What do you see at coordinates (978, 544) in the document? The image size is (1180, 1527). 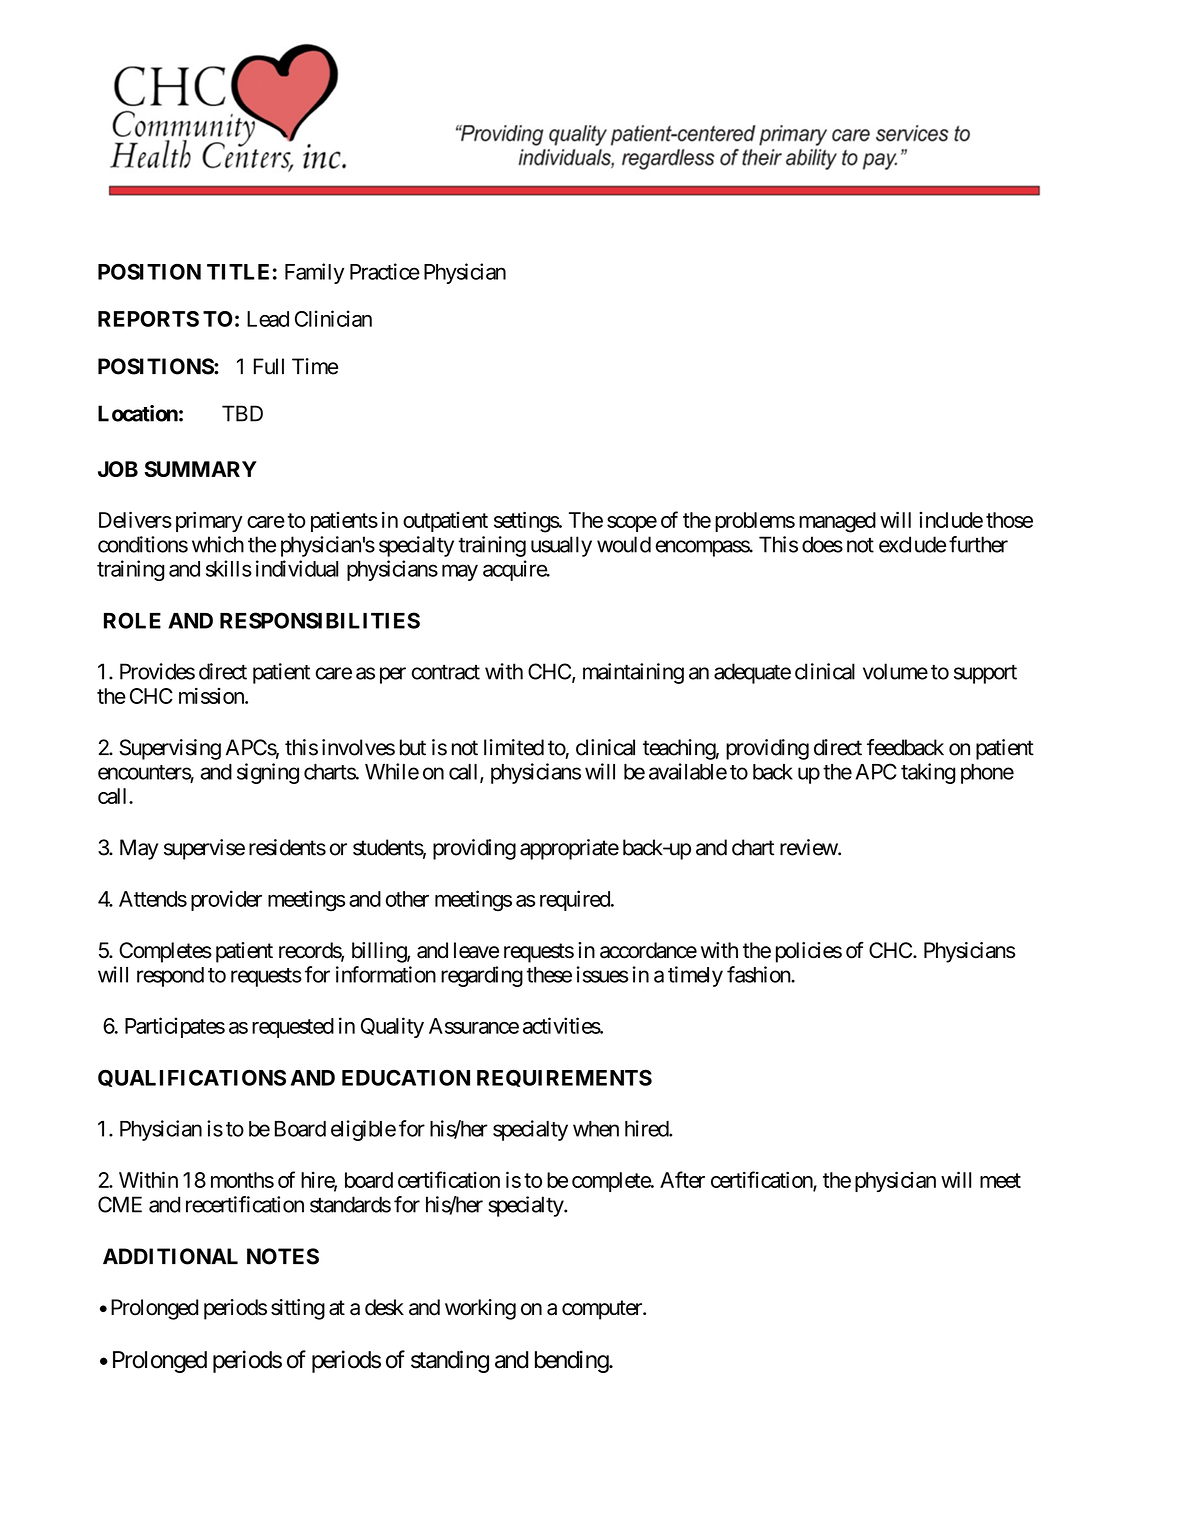 I see `further` at bounding box center [978, 544].
